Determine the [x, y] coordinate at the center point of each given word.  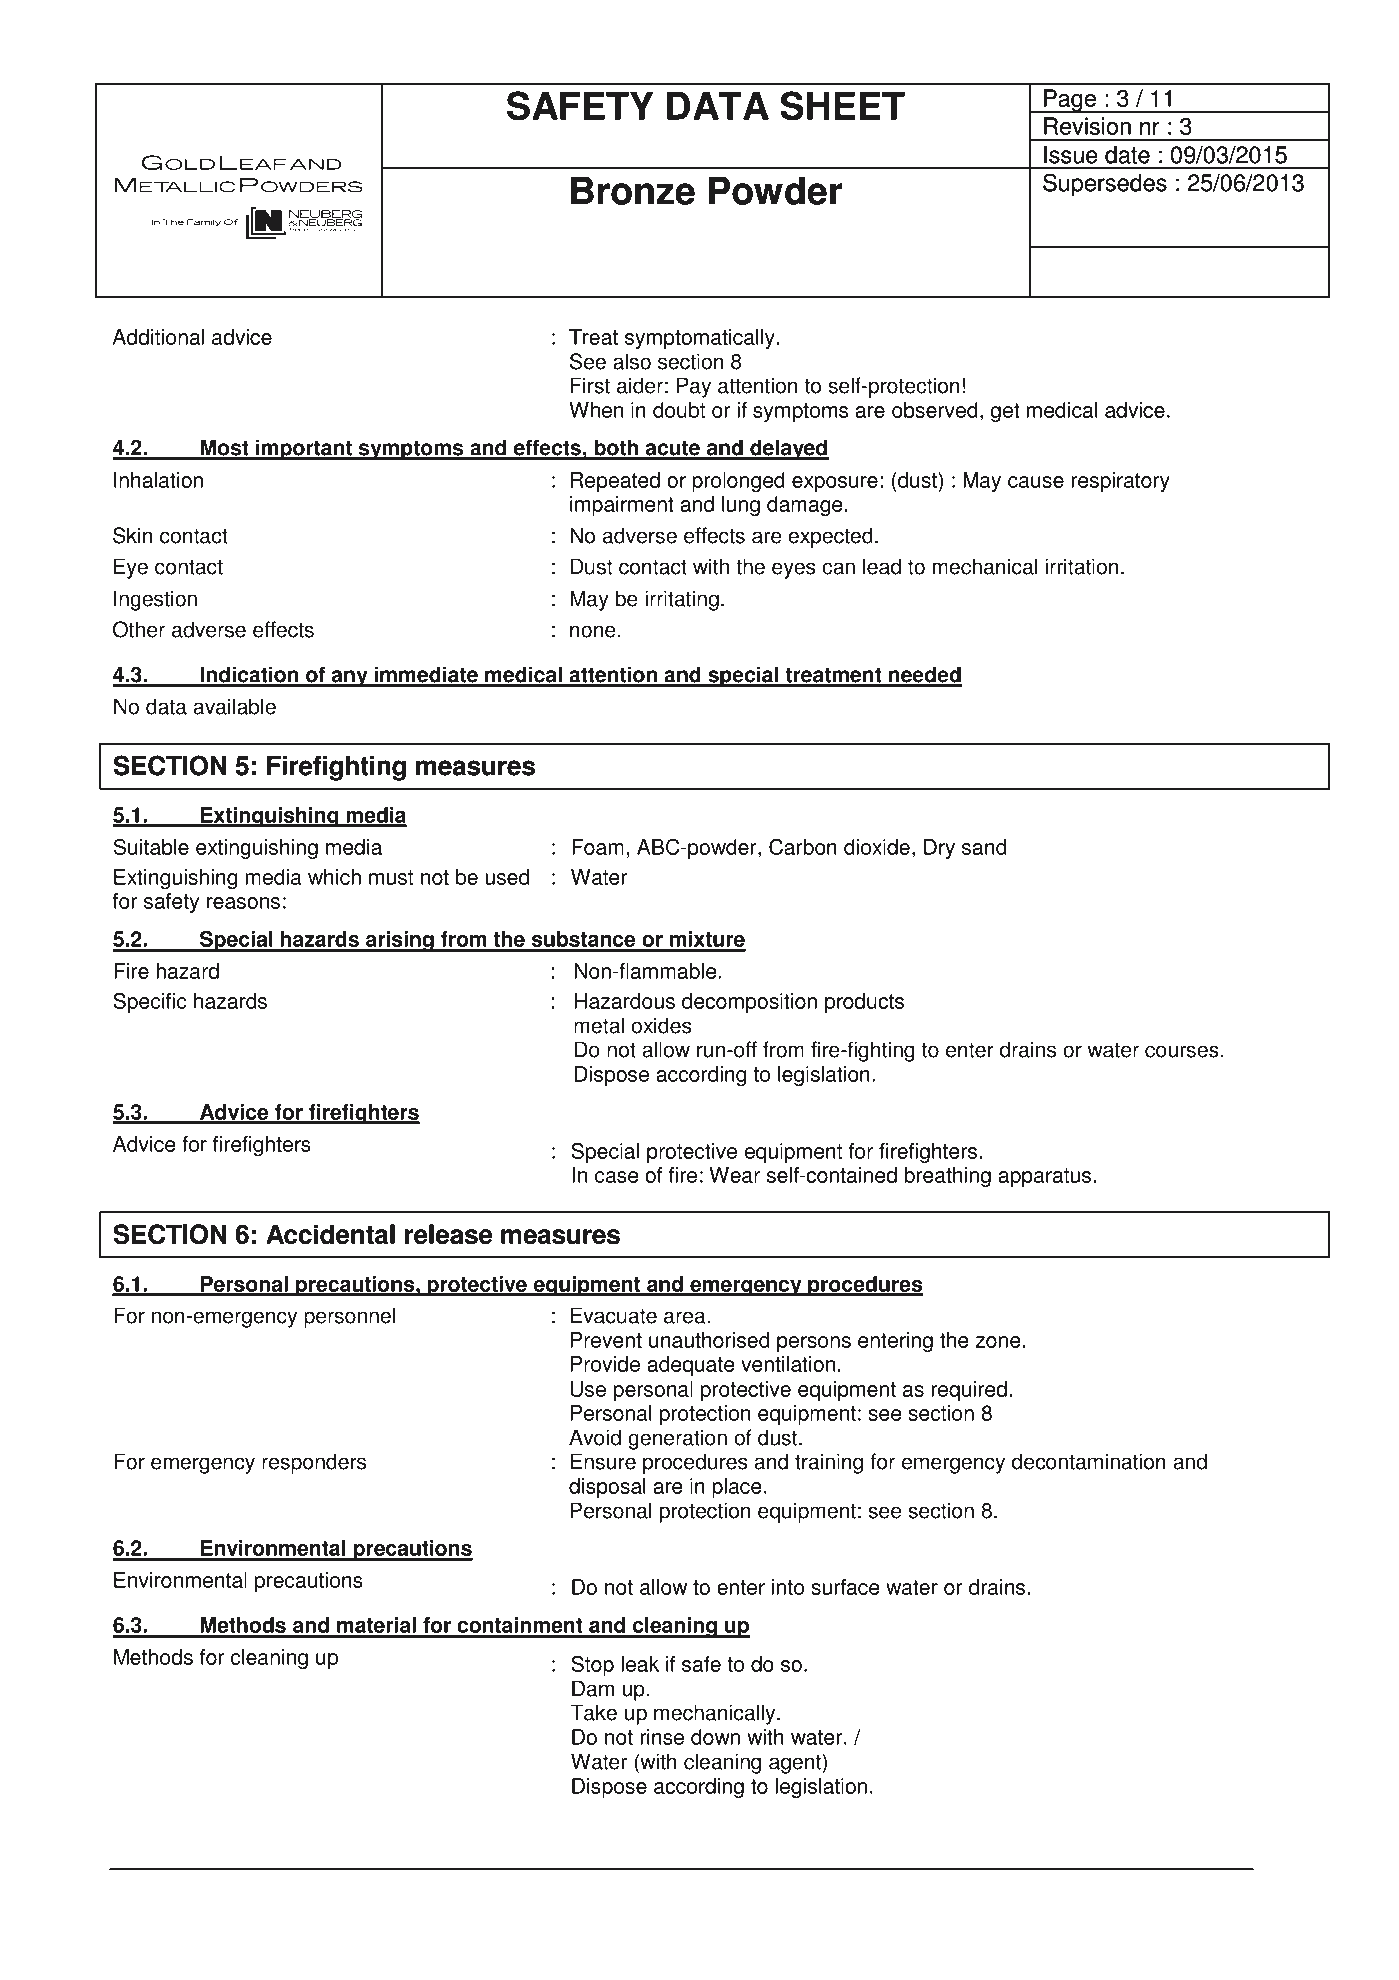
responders [314, 1463]
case [616, 1177]
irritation [1081, 566]
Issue [1071, 155]
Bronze [633, 190]
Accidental [330, 1234]
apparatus [1044, 1177]
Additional [158, 337]
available [234, 706]
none [593, 631]
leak [640, 1664]
